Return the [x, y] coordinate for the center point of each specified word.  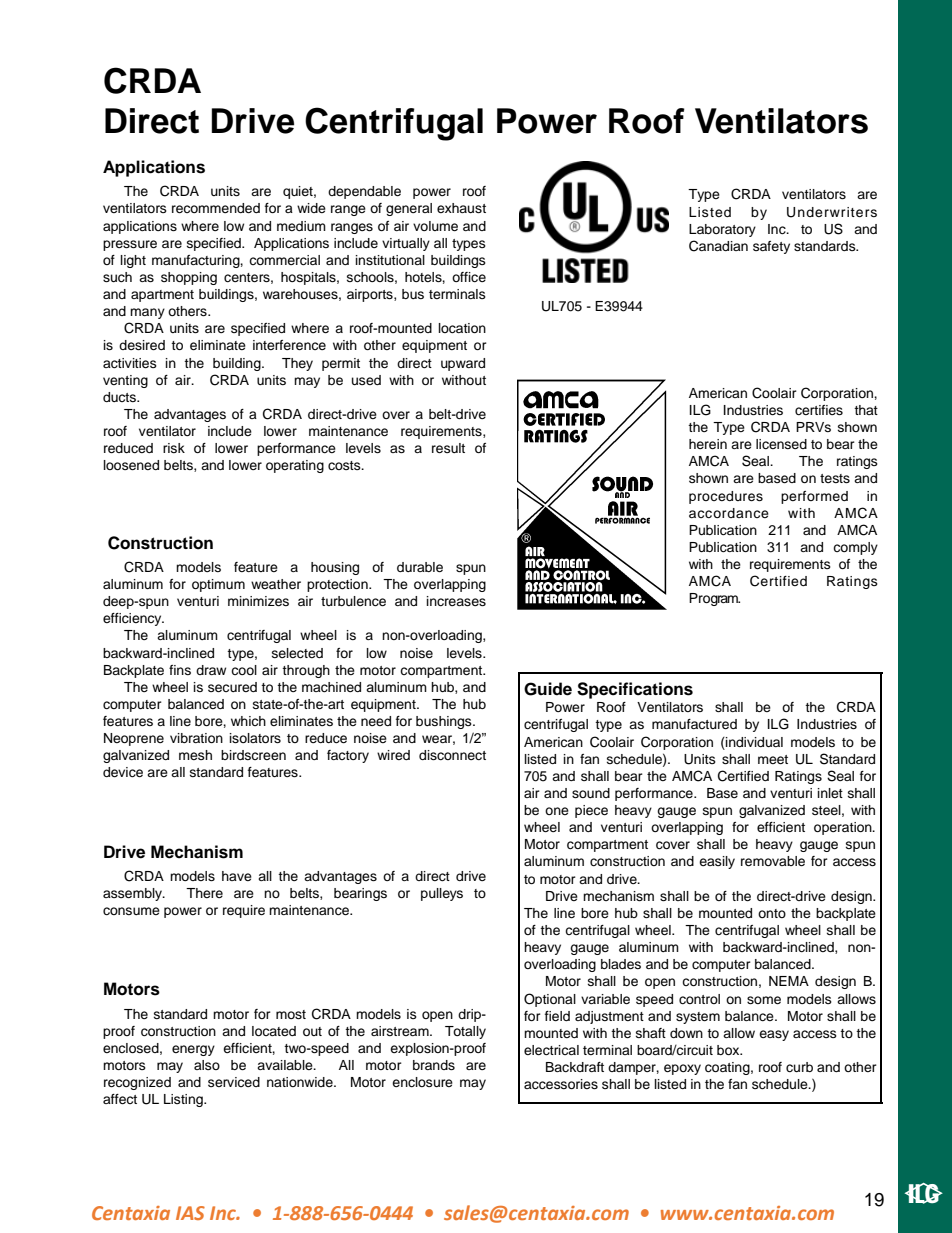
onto [772, 913]
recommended [216, 208]
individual [753, 742]
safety [771, 247]
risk [174, 448]
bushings [445, 722]
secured [232, 687]
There [204, 893]
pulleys [442, 894]
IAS [190, 1213]
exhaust [461, 208]
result [448, 448]
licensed [781, 444]
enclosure [422, 1082]
